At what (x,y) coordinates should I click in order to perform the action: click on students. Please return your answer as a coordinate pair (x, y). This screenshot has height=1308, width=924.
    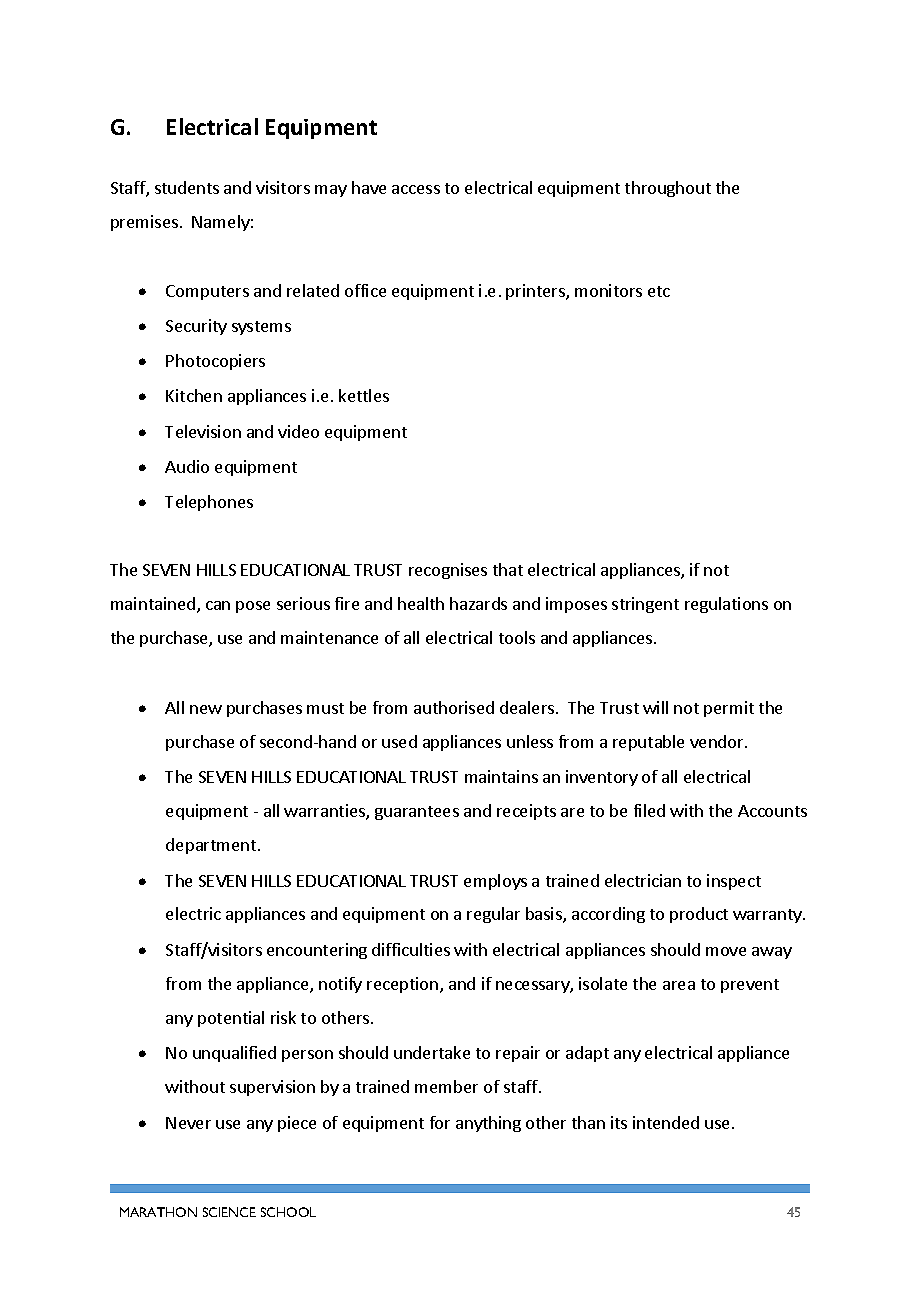
    Looking at the image, I should click on (187, 187).
